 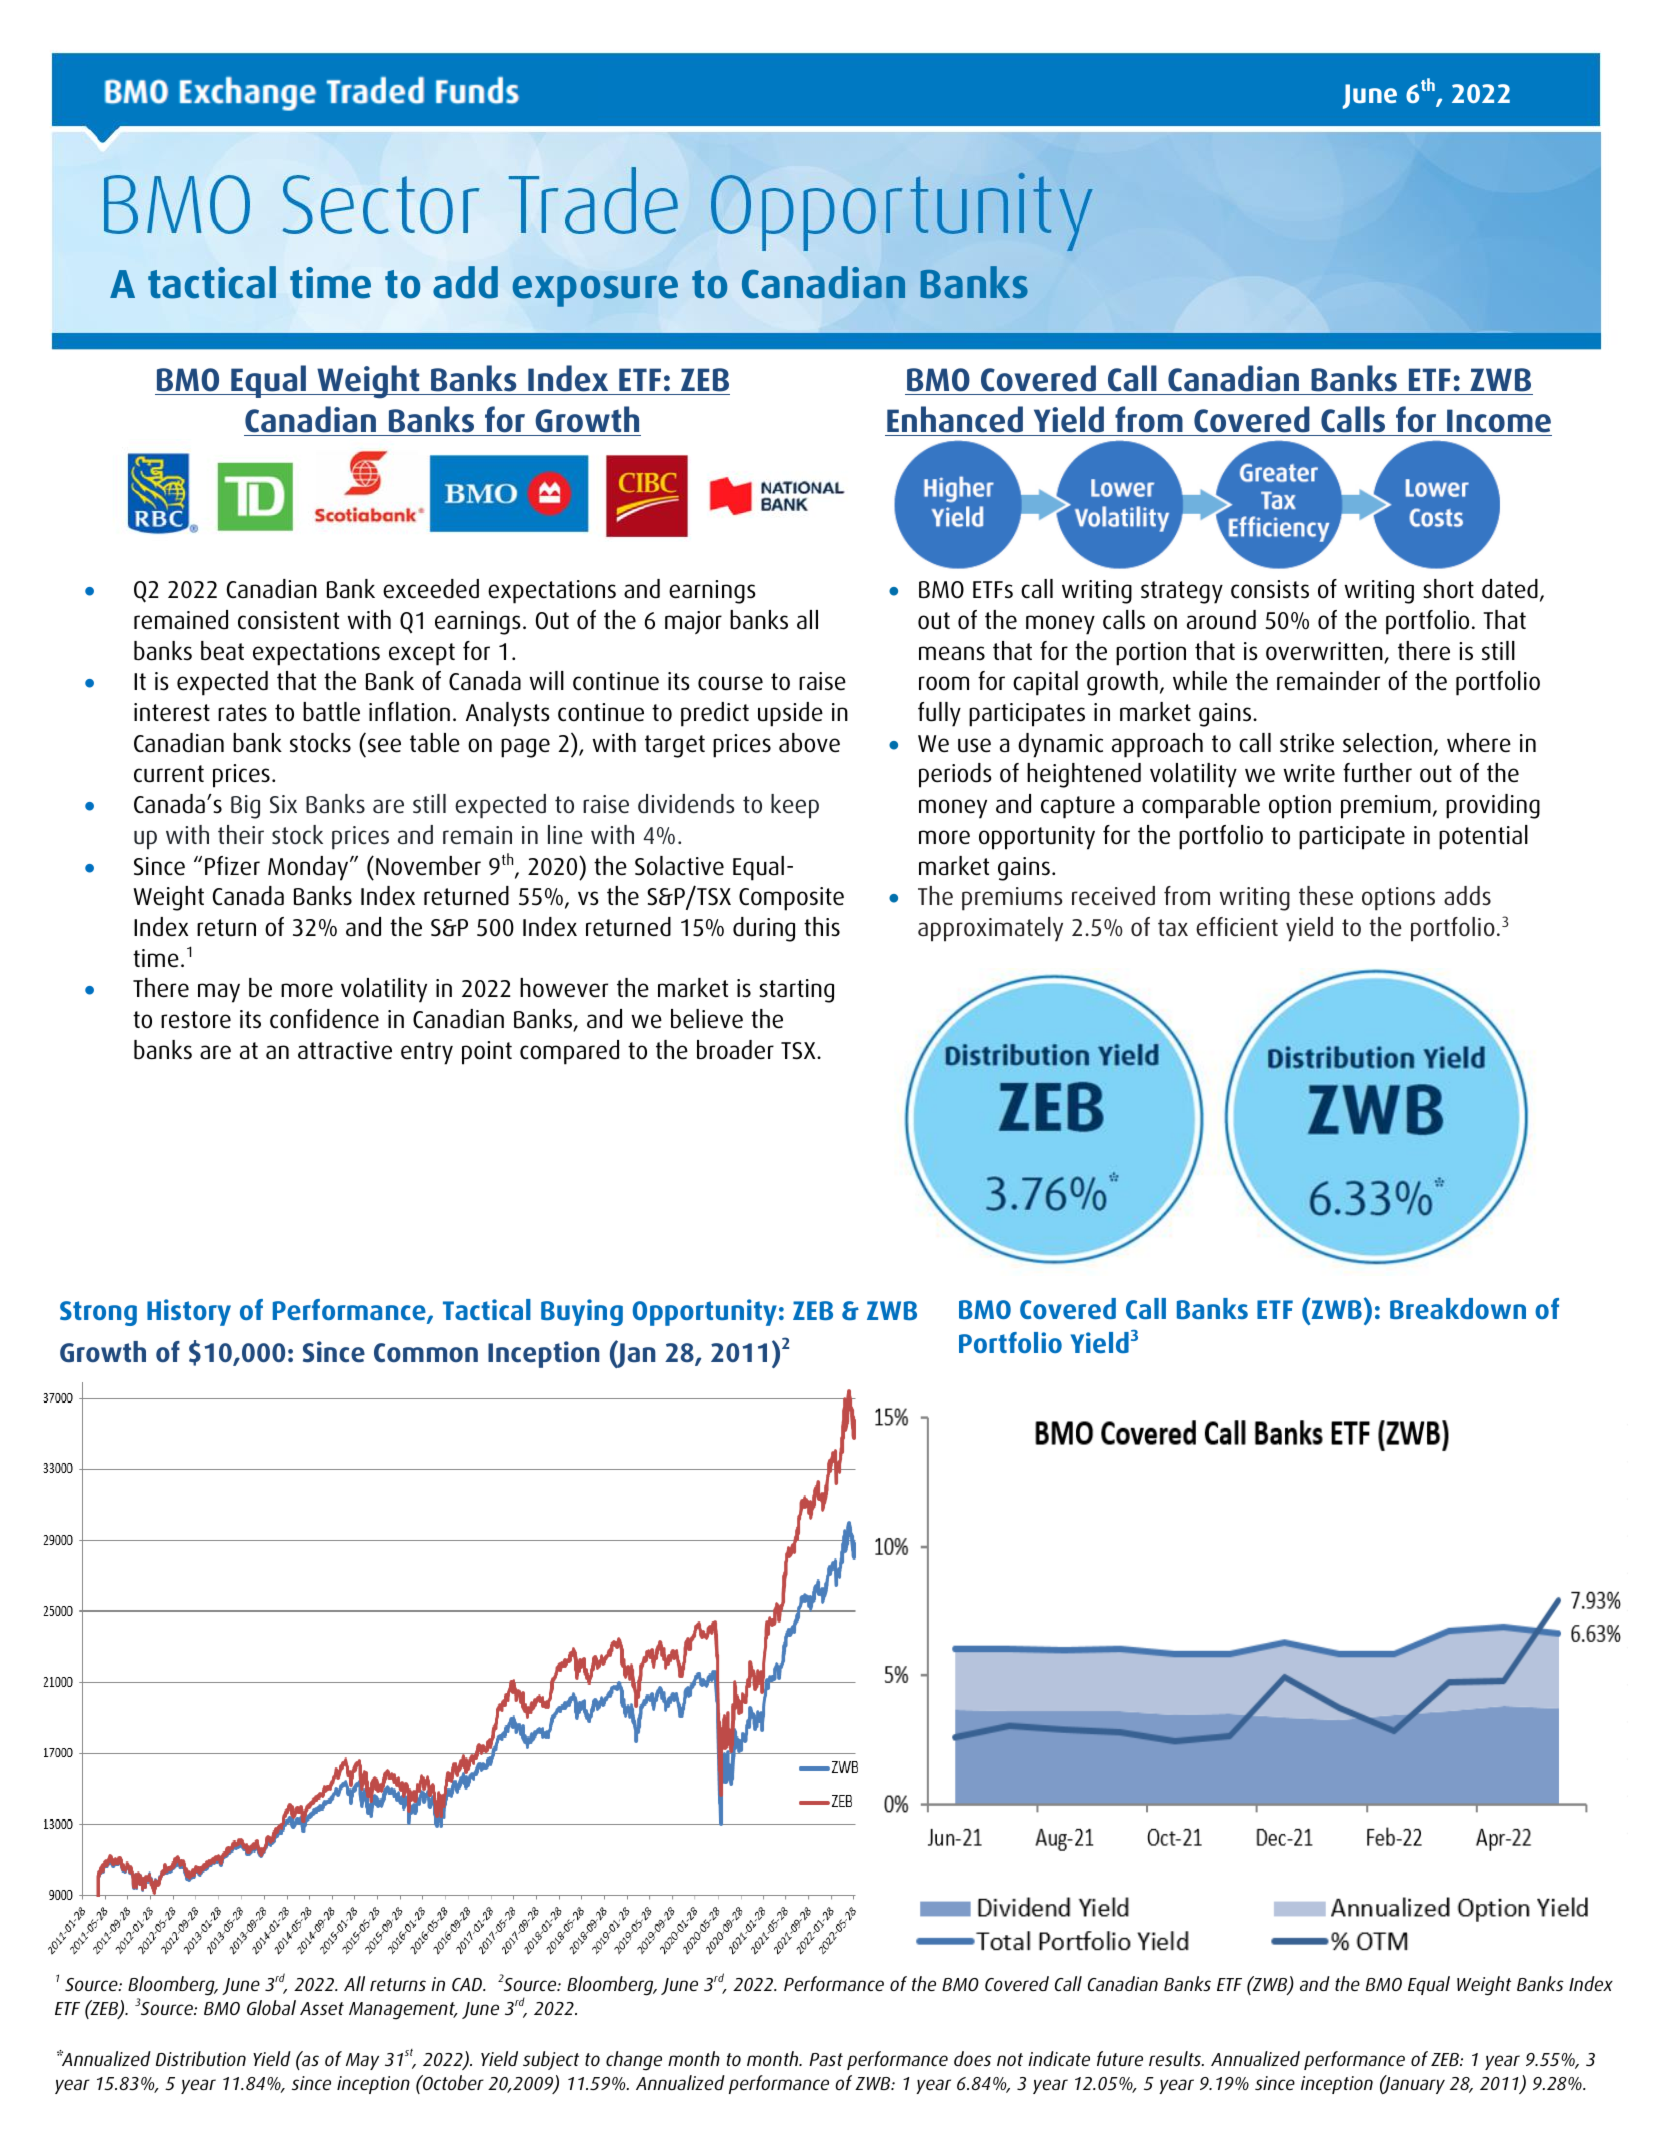 What do you see at coordinates (809, 743) in the screenshot?
I see `above` at bounding box center [809, 743].
